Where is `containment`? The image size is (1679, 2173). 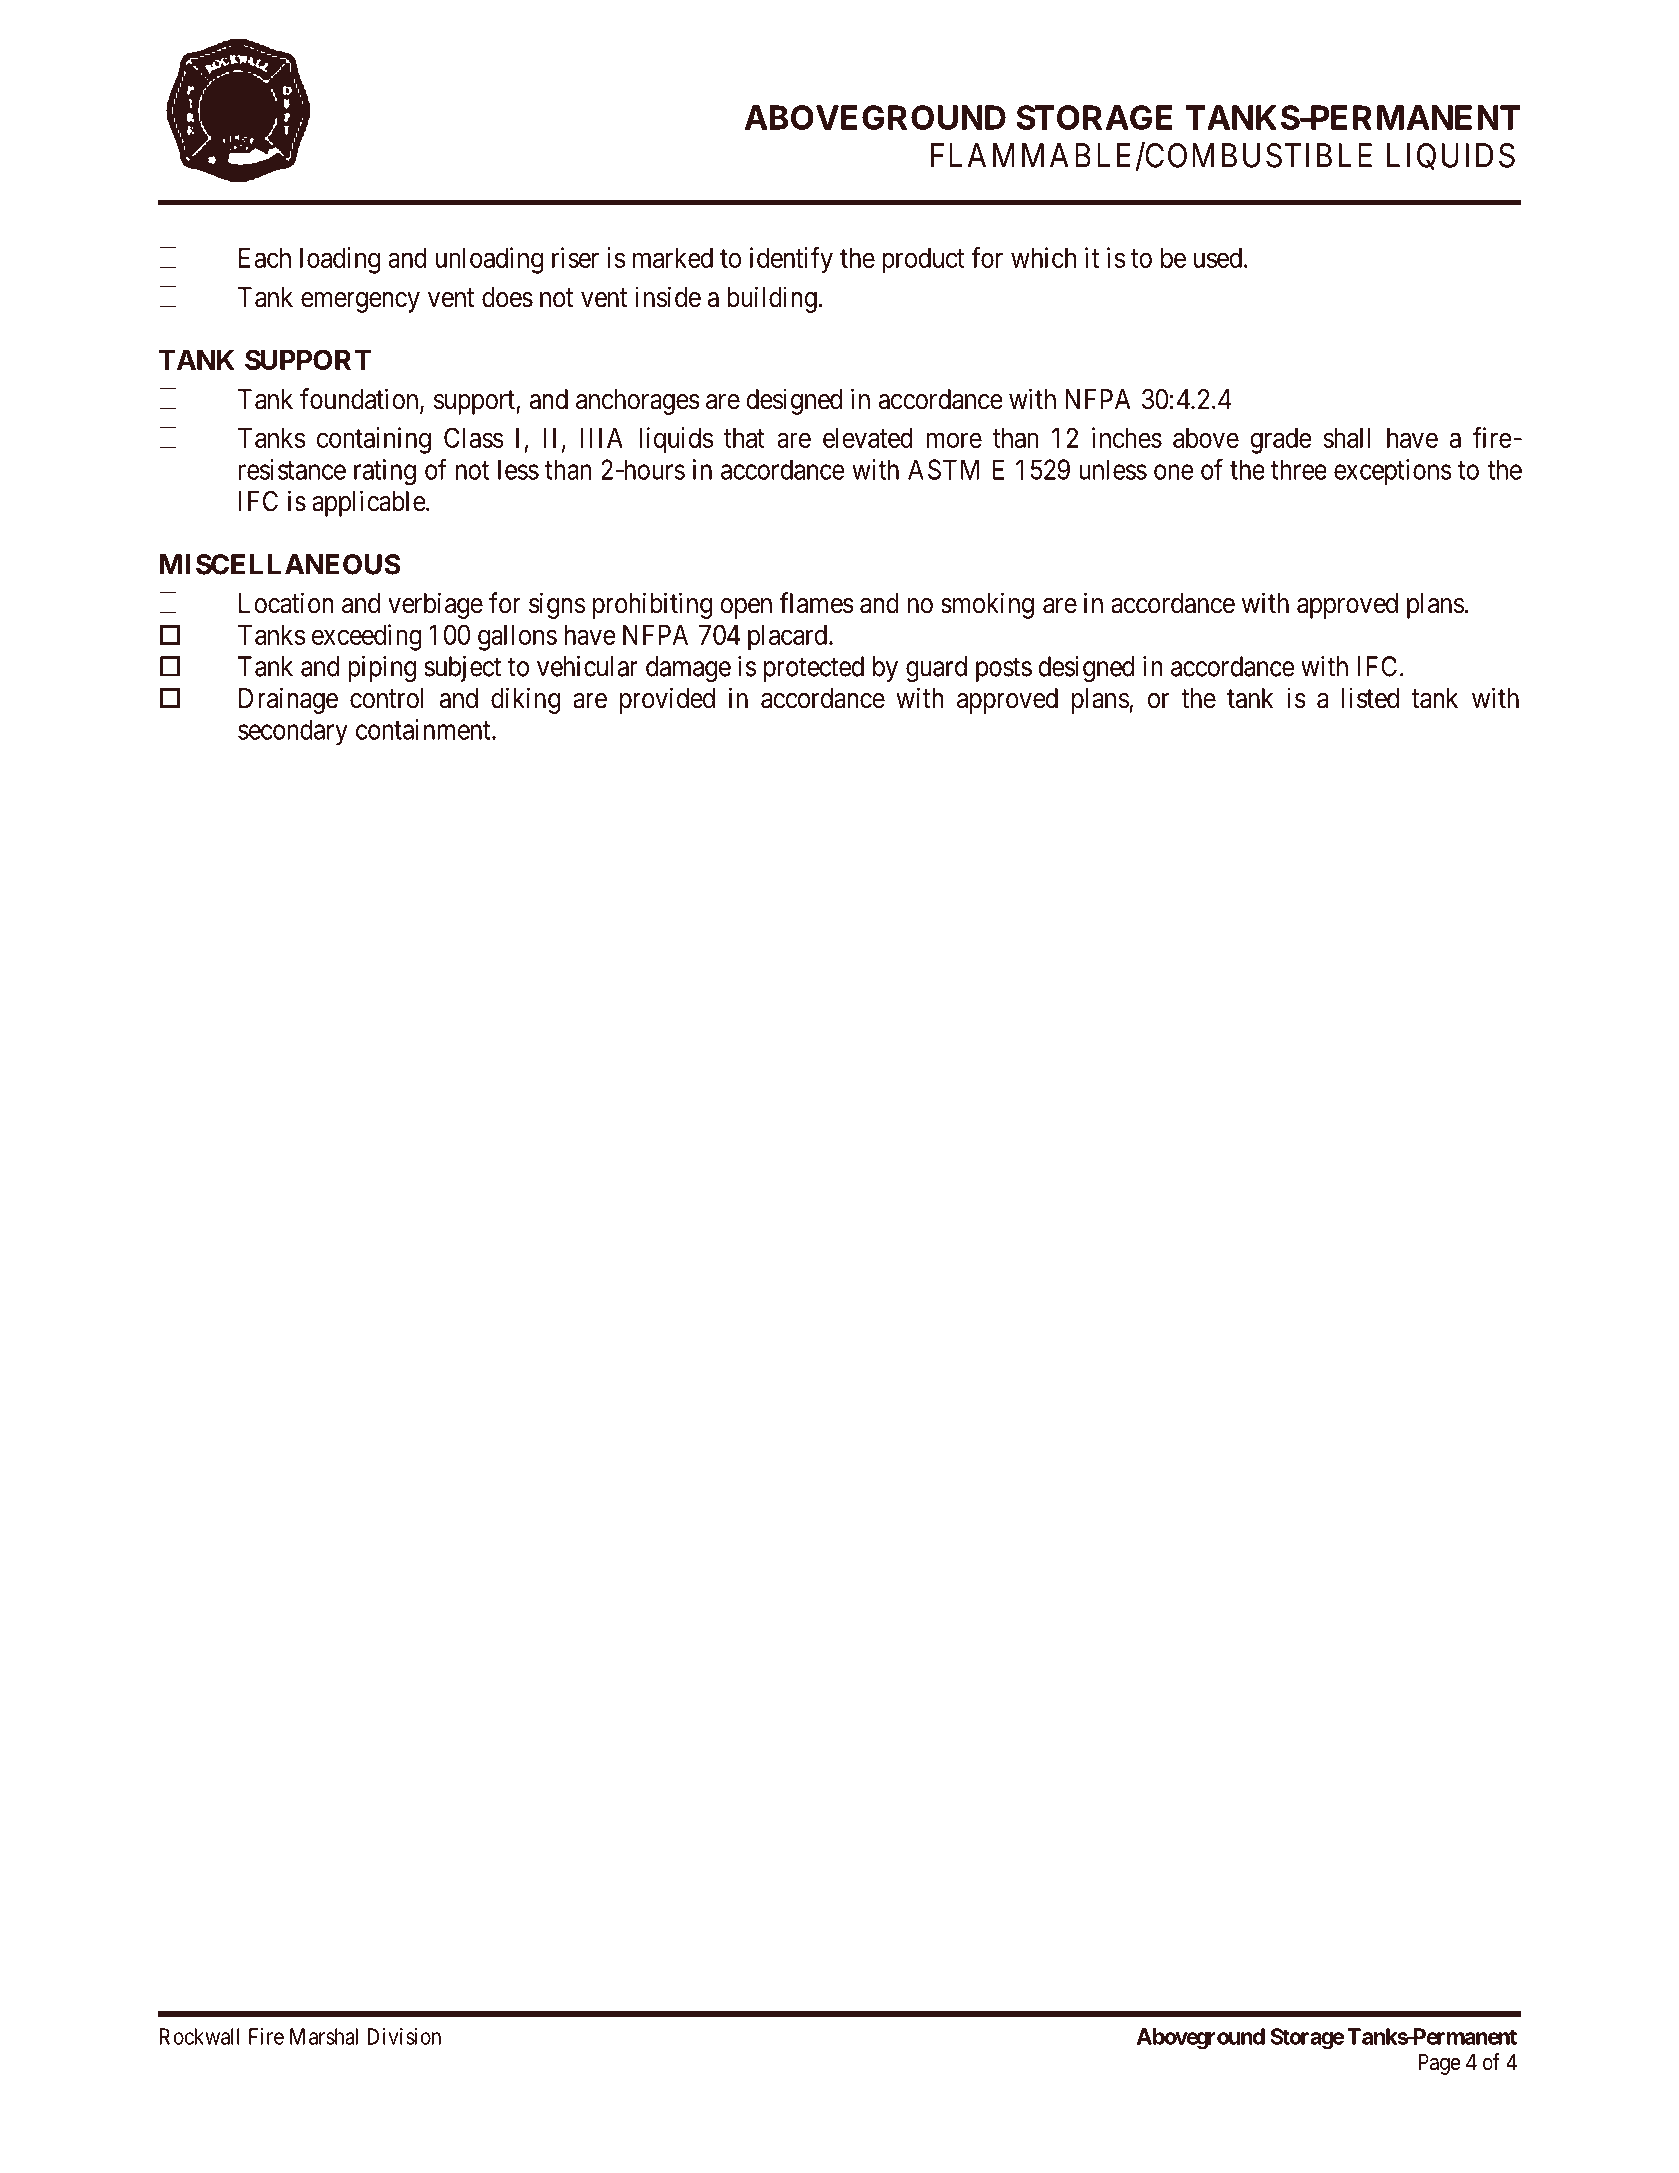
containment is located at coordinates (424, 729).
